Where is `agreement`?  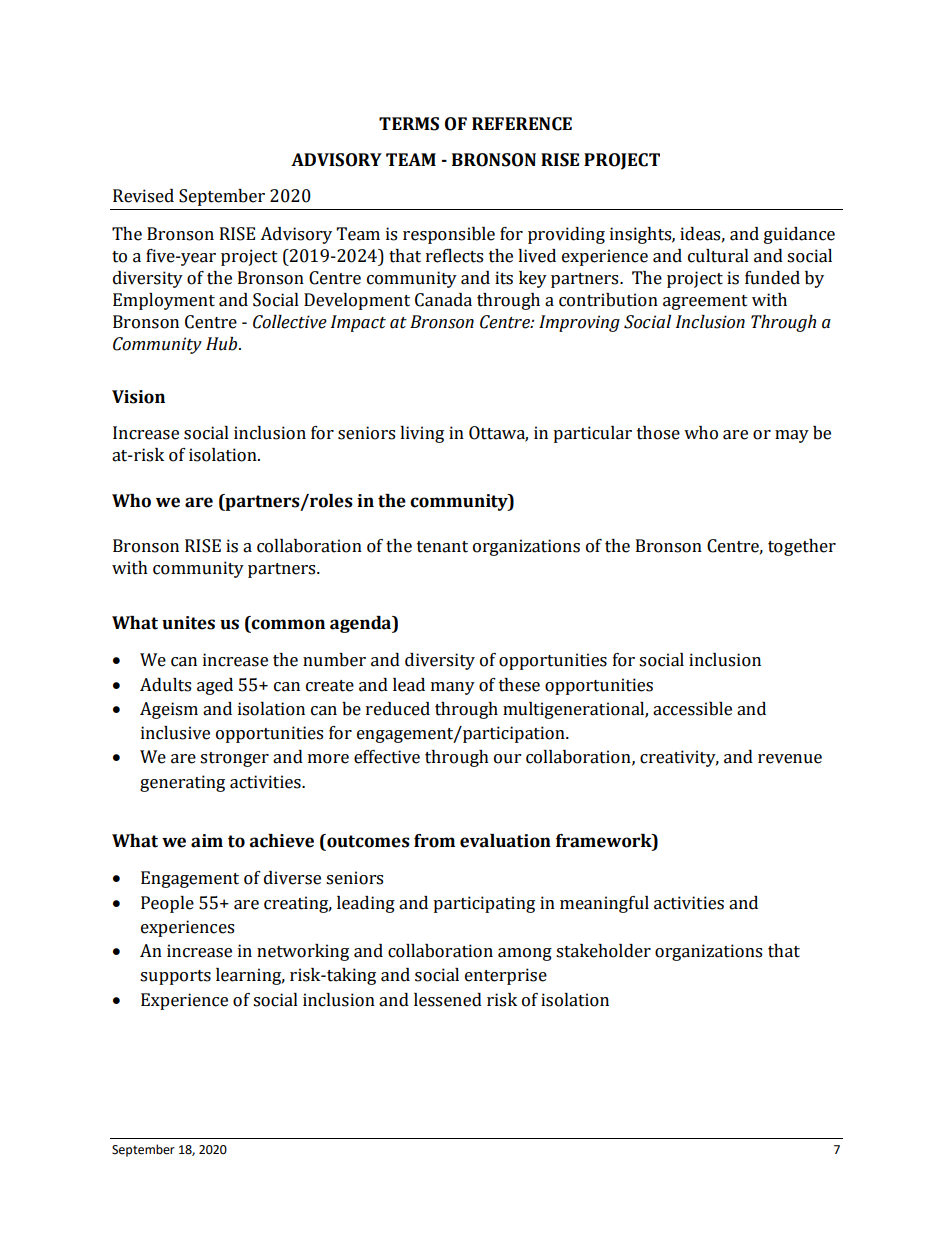
agreement is located at coordinates (705, 302).
